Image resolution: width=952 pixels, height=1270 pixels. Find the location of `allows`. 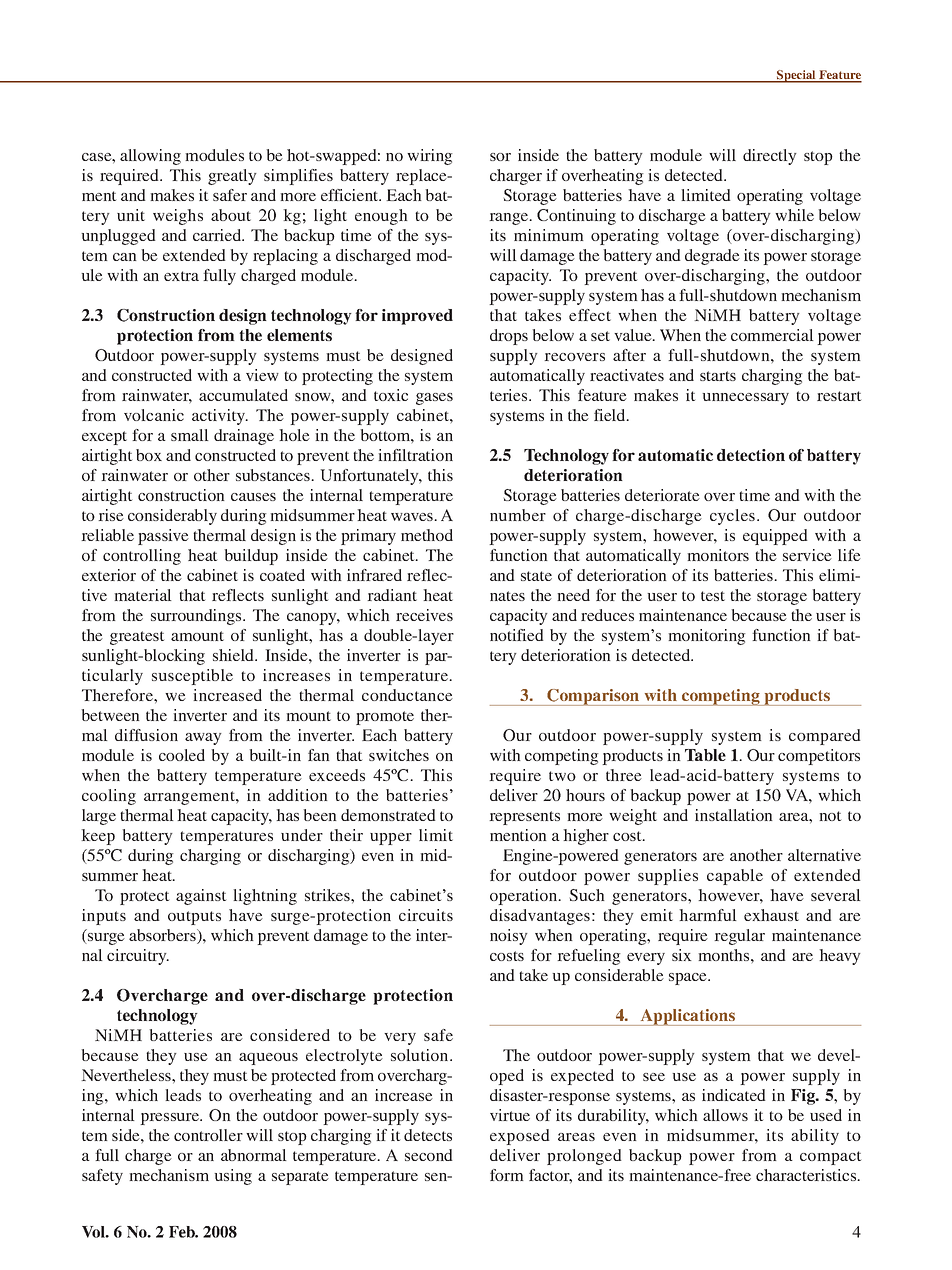

allows is located at coordinates (725, 1115).
